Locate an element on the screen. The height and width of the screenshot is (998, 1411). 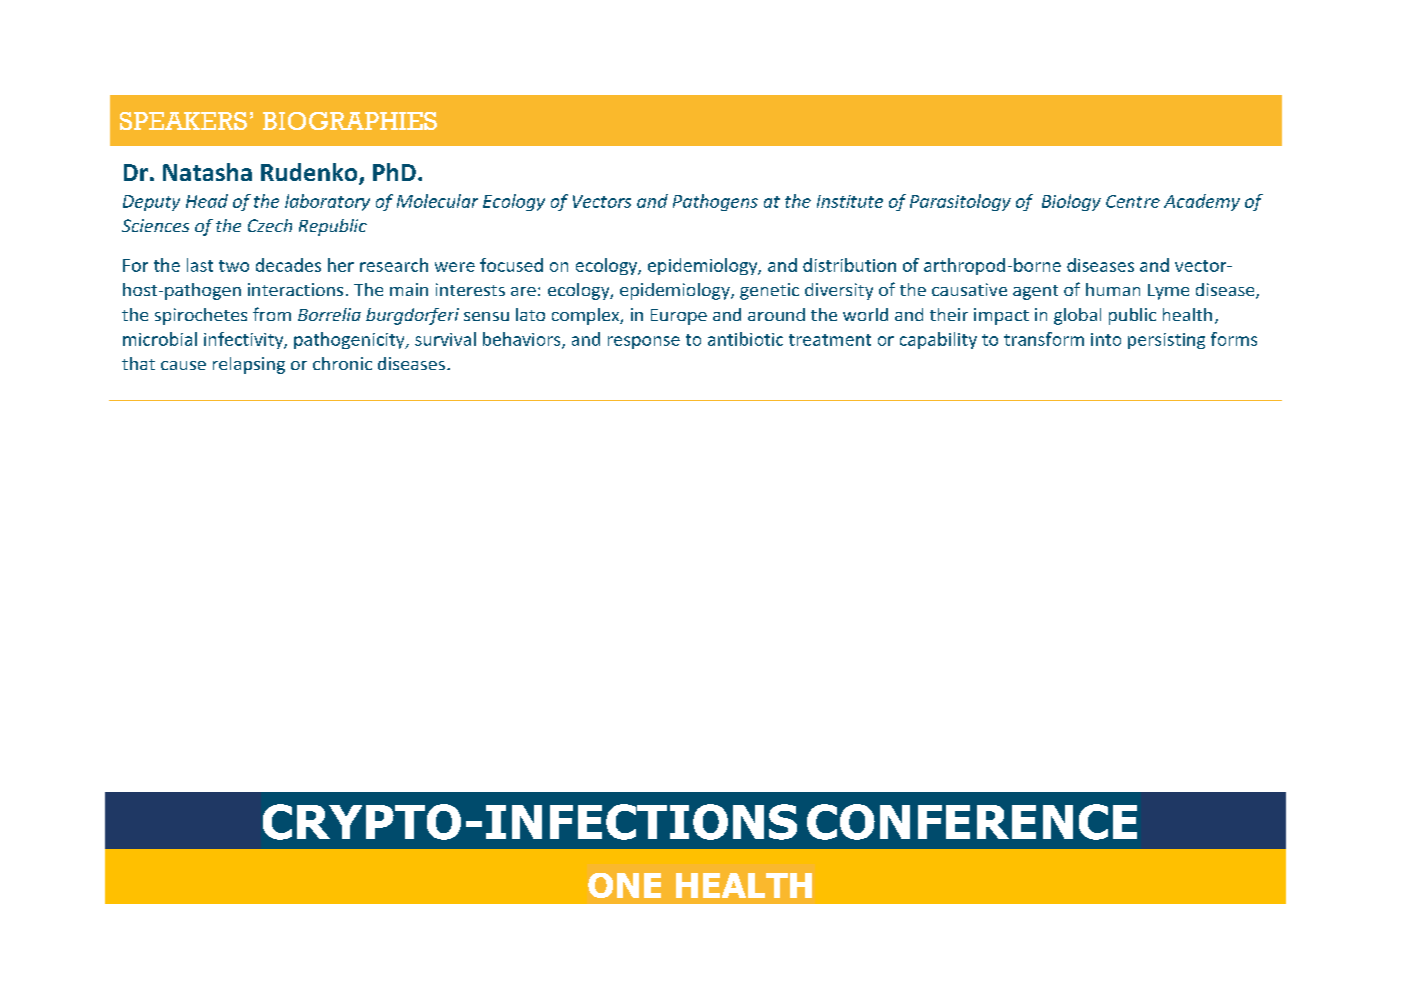
Natasha is located at coordinates (207, 172).
